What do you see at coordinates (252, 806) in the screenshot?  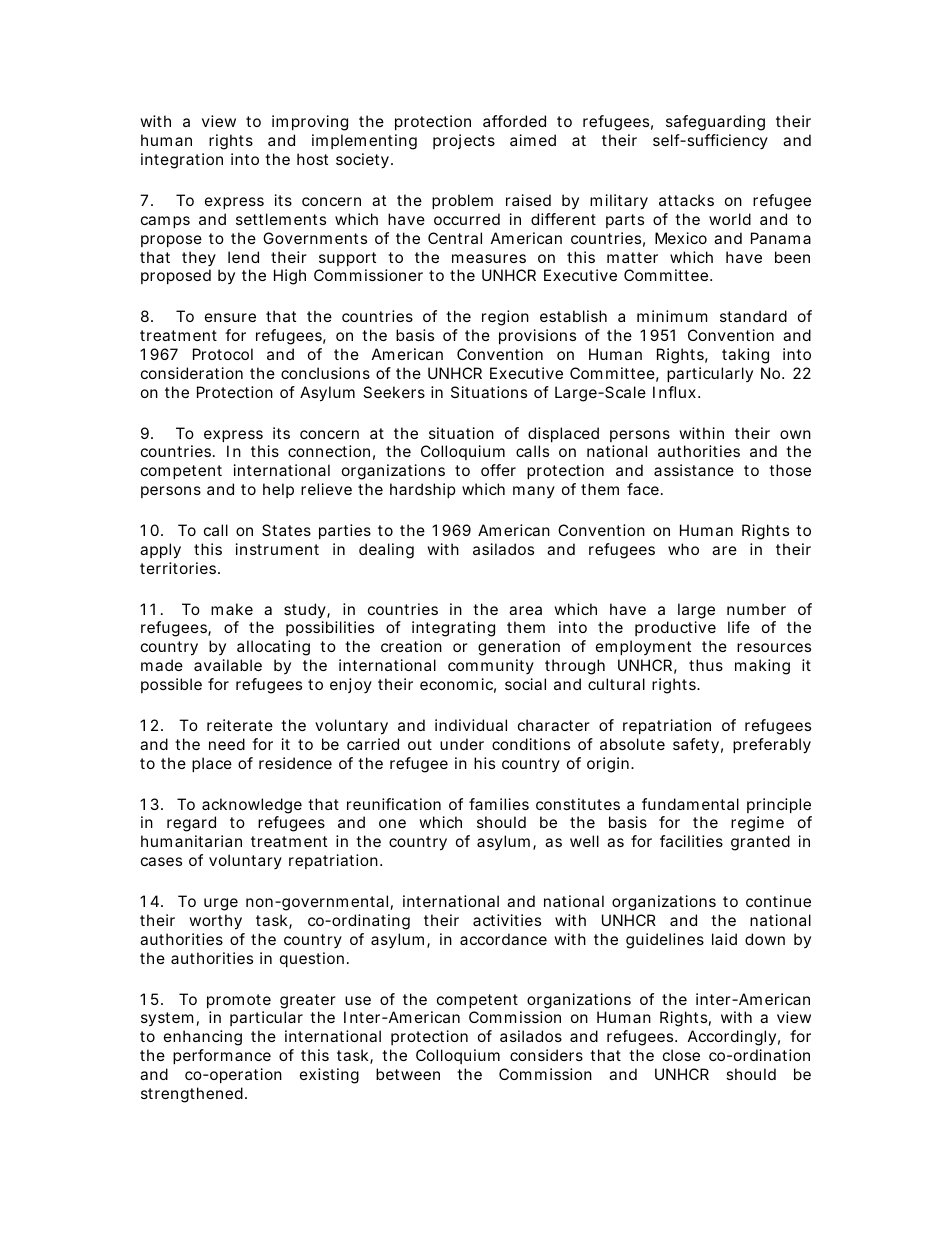 I see `acknowledge` at bounding box center [252, 806].
